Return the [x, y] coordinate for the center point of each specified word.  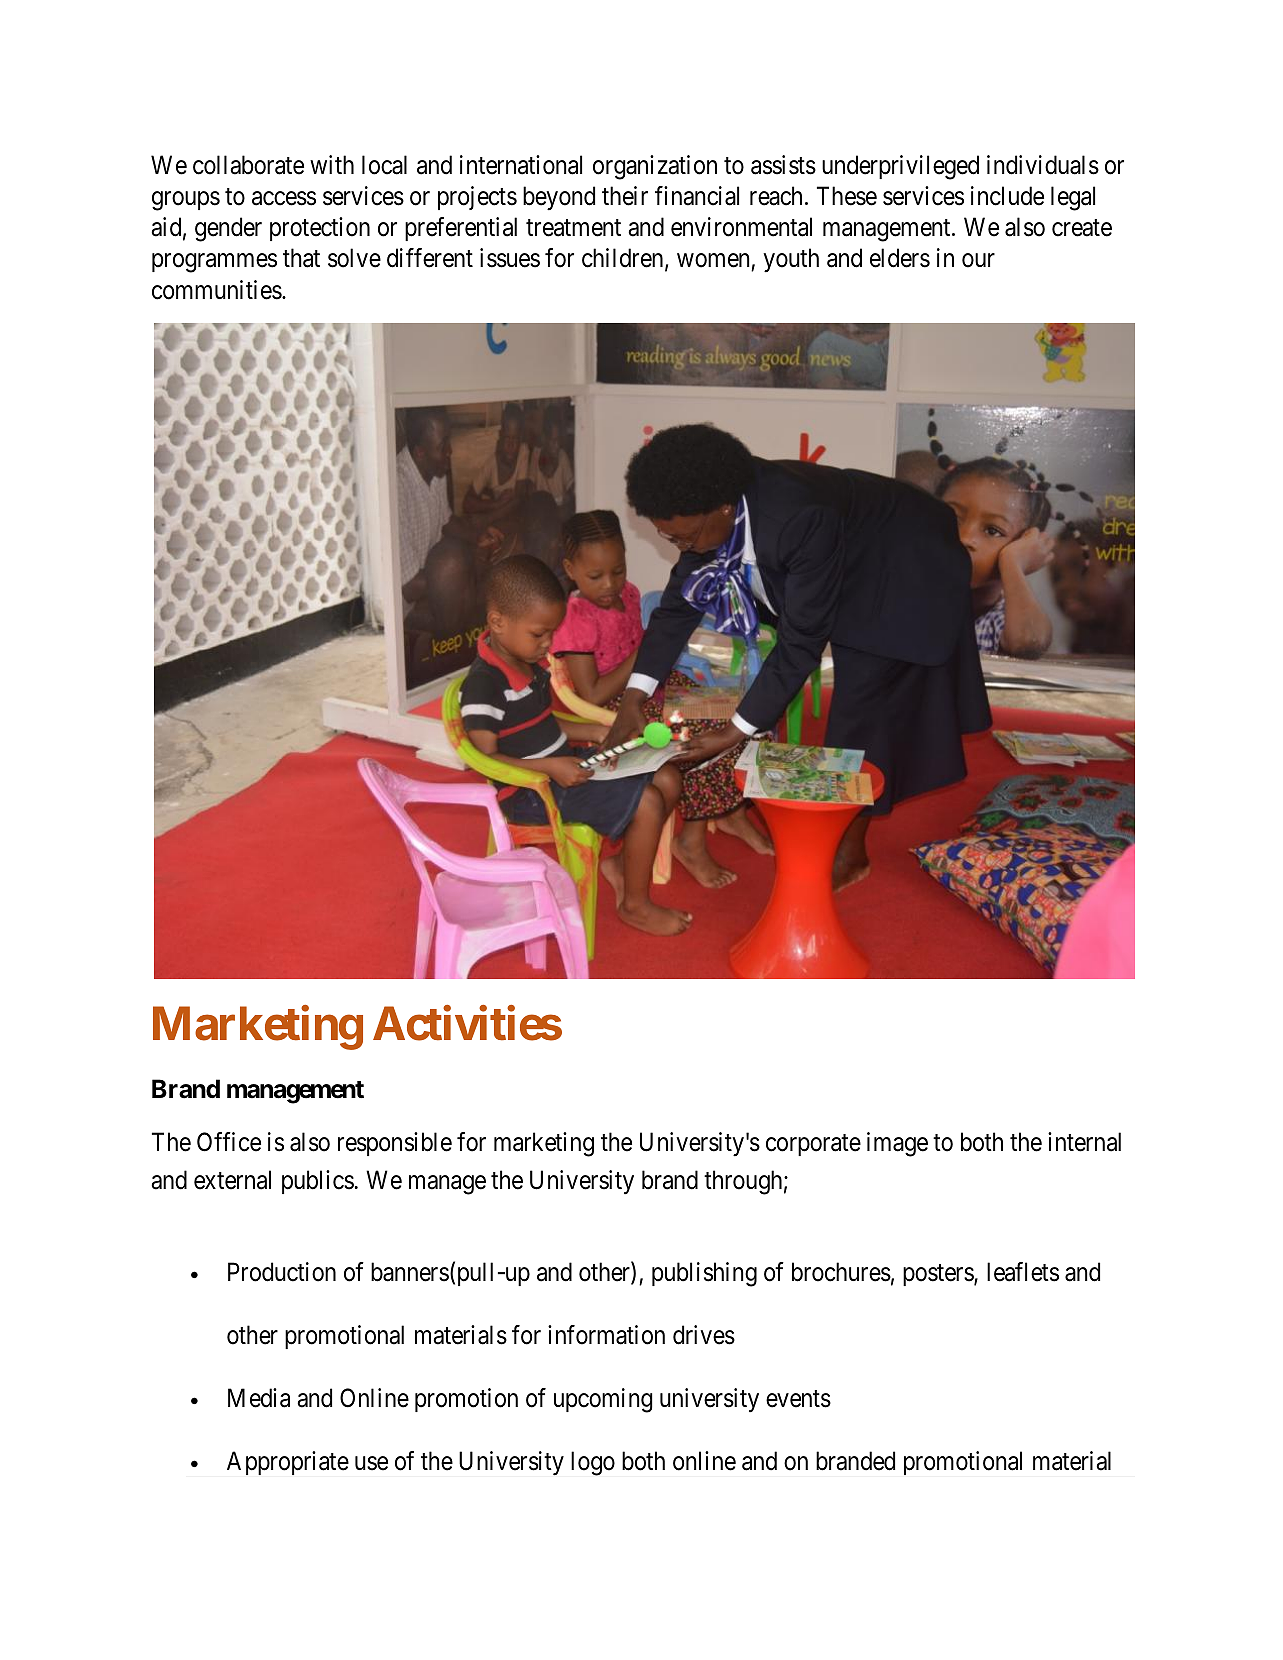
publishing [704, 1274]
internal [1084, 1142]
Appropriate [288, 1463]
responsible [395, 1144]
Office [229, 1142]
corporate [813, 1145]
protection [320, 229]
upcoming [603, 1400]
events [798, 1399]
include [1007, 196]
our [978, 261]
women [714, 262]
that [301, 258]
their [625, 196]
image [897, 1144]
